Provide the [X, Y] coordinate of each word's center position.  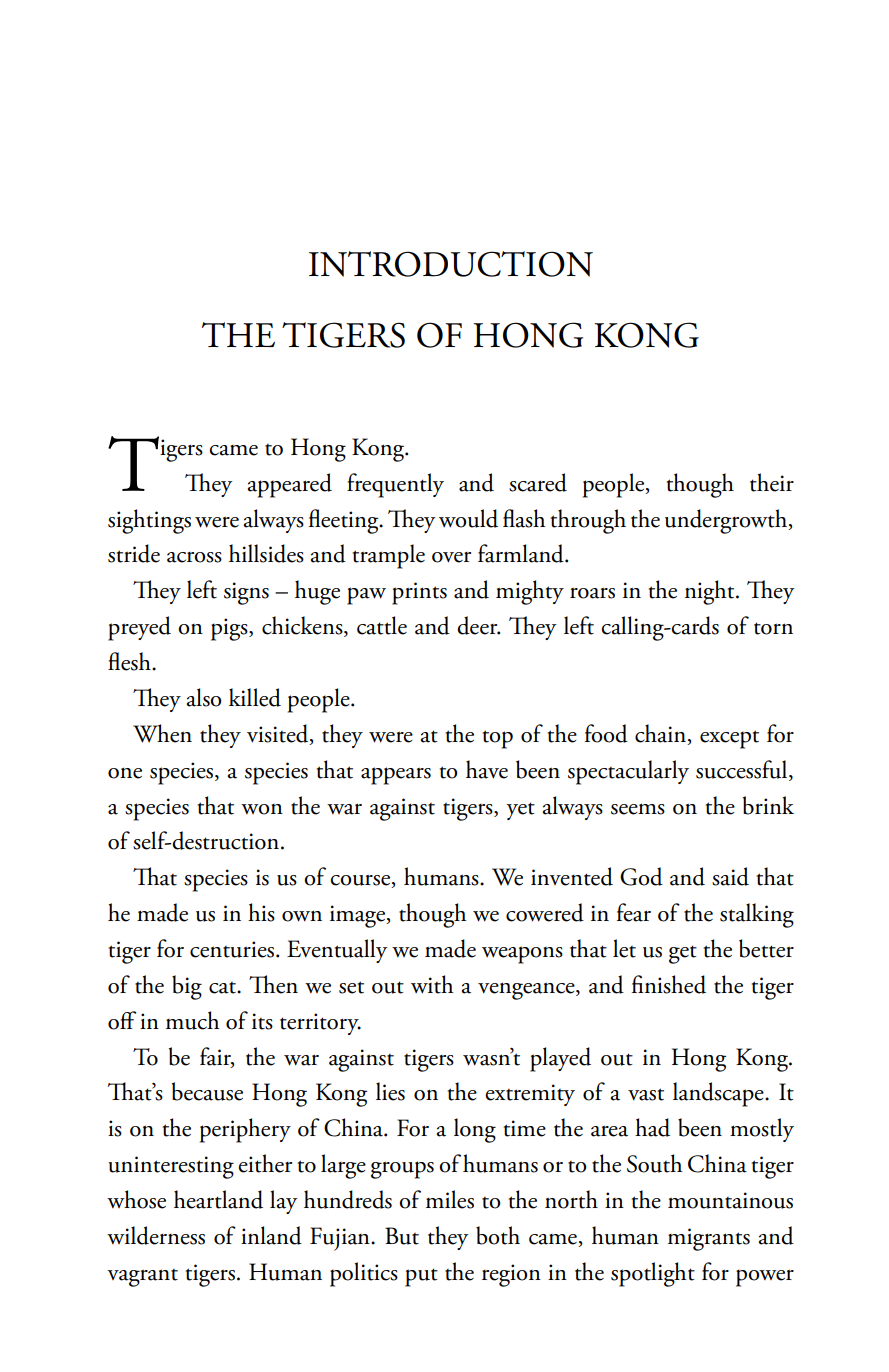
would [468, 518]
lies [390, 1091]
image [359, 916]
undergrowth [727, 521]
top [498, 739]
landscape [719, 1094]
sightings [149, 521]
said [730, 876]
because [207, 1091]
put [421, 1277]
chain [662, 734]
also [203, 697]
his [261, 912]
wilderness [156, 1235]
